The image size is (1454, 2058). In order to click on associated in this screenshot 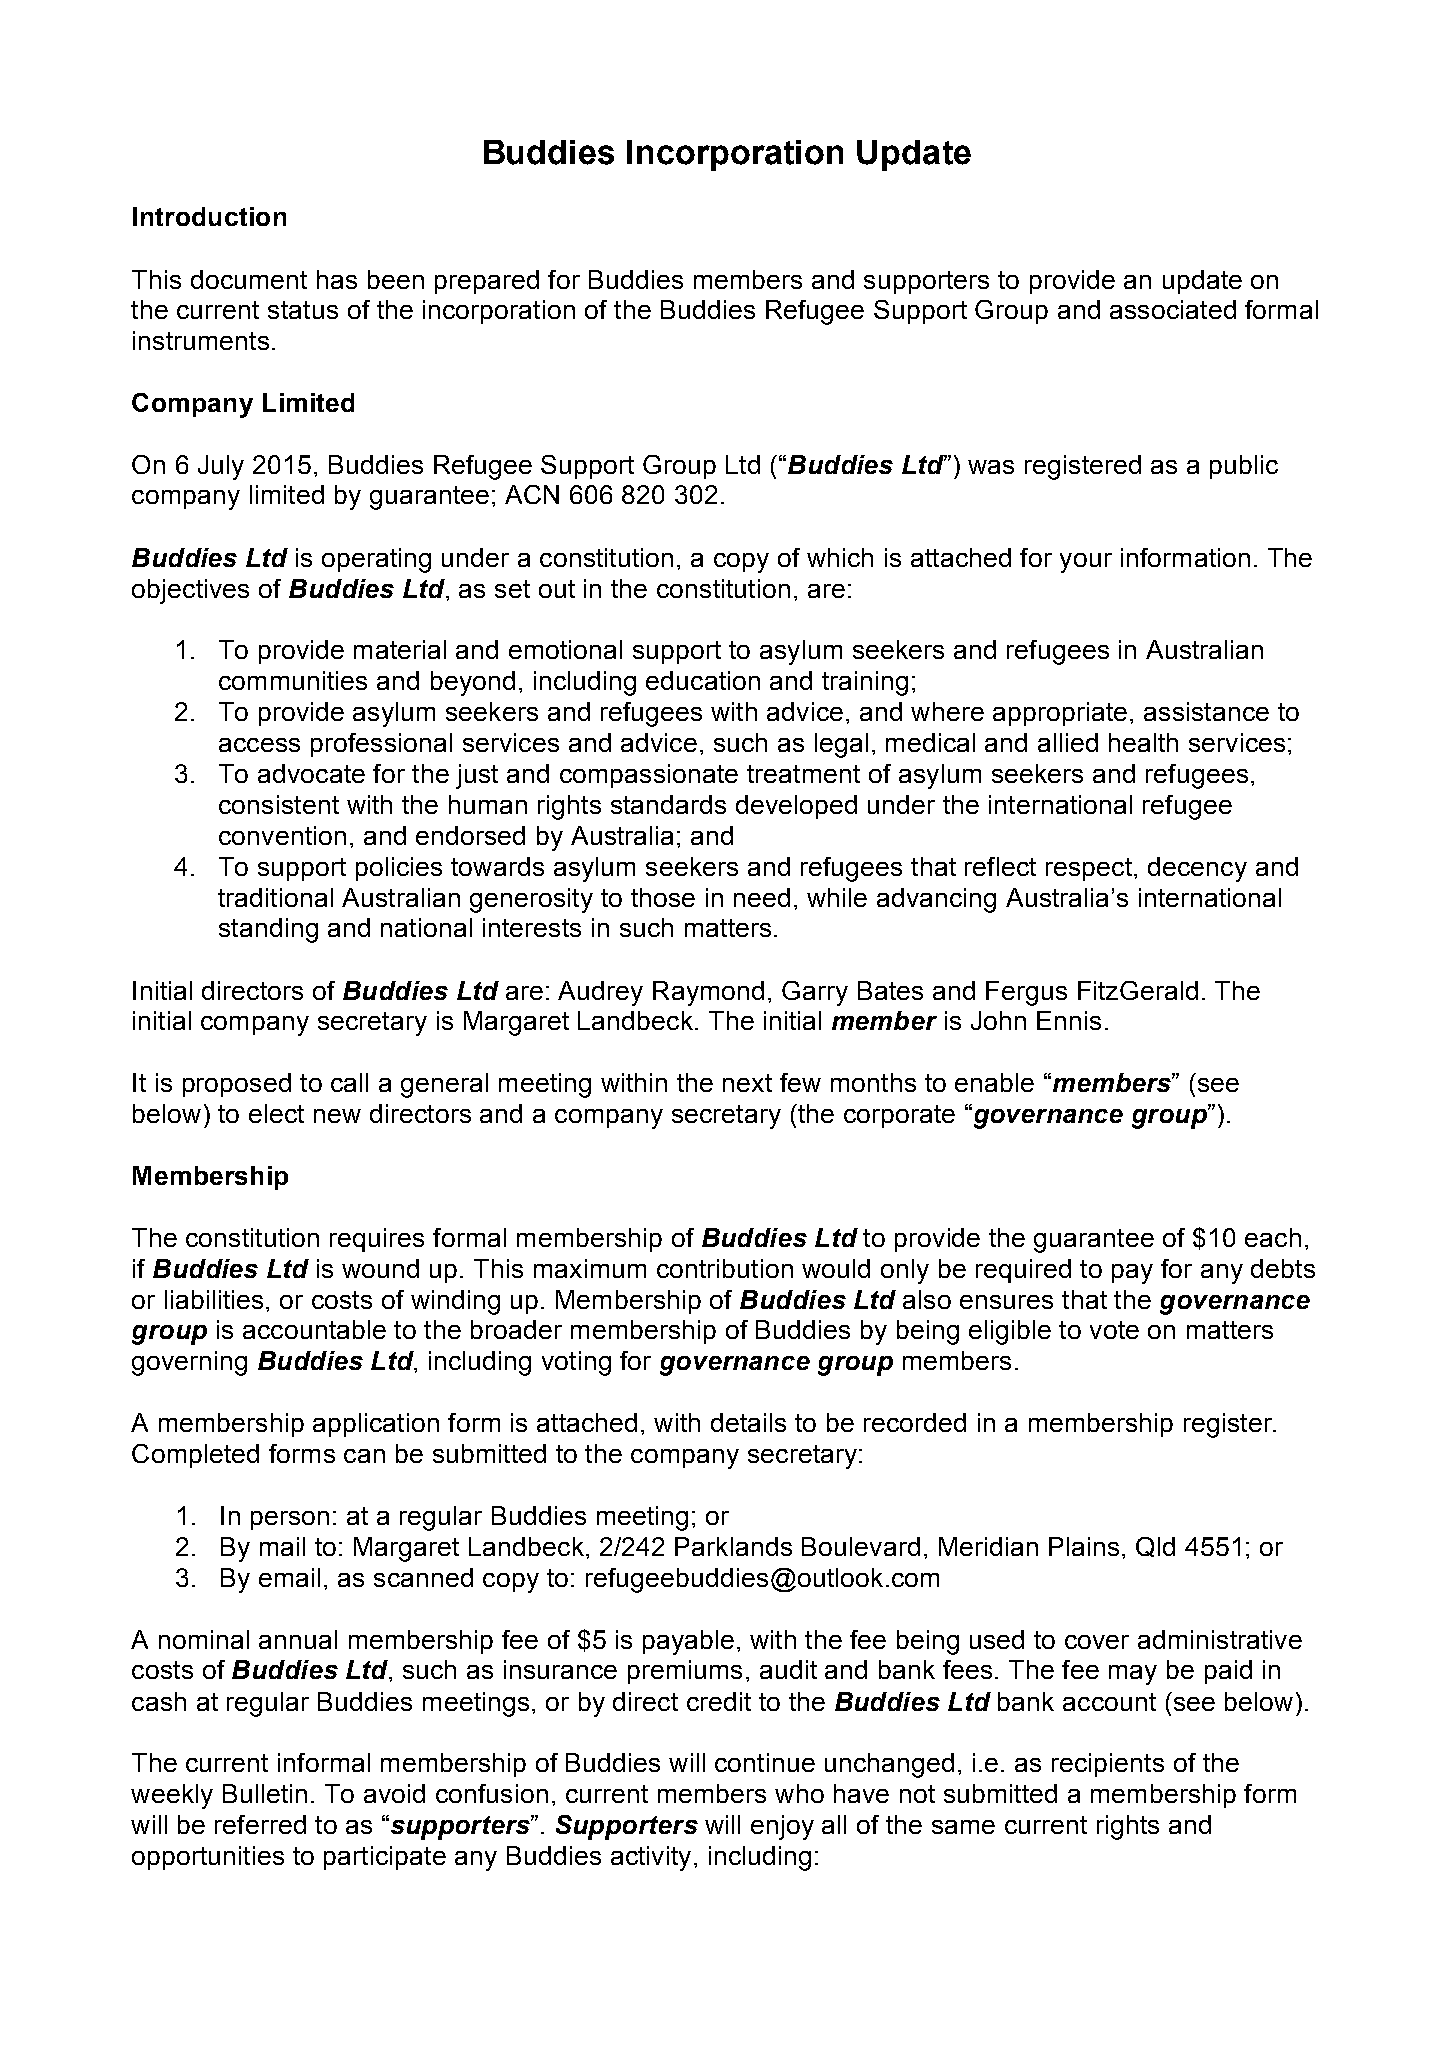, I will do `click(1173, 309)`.
